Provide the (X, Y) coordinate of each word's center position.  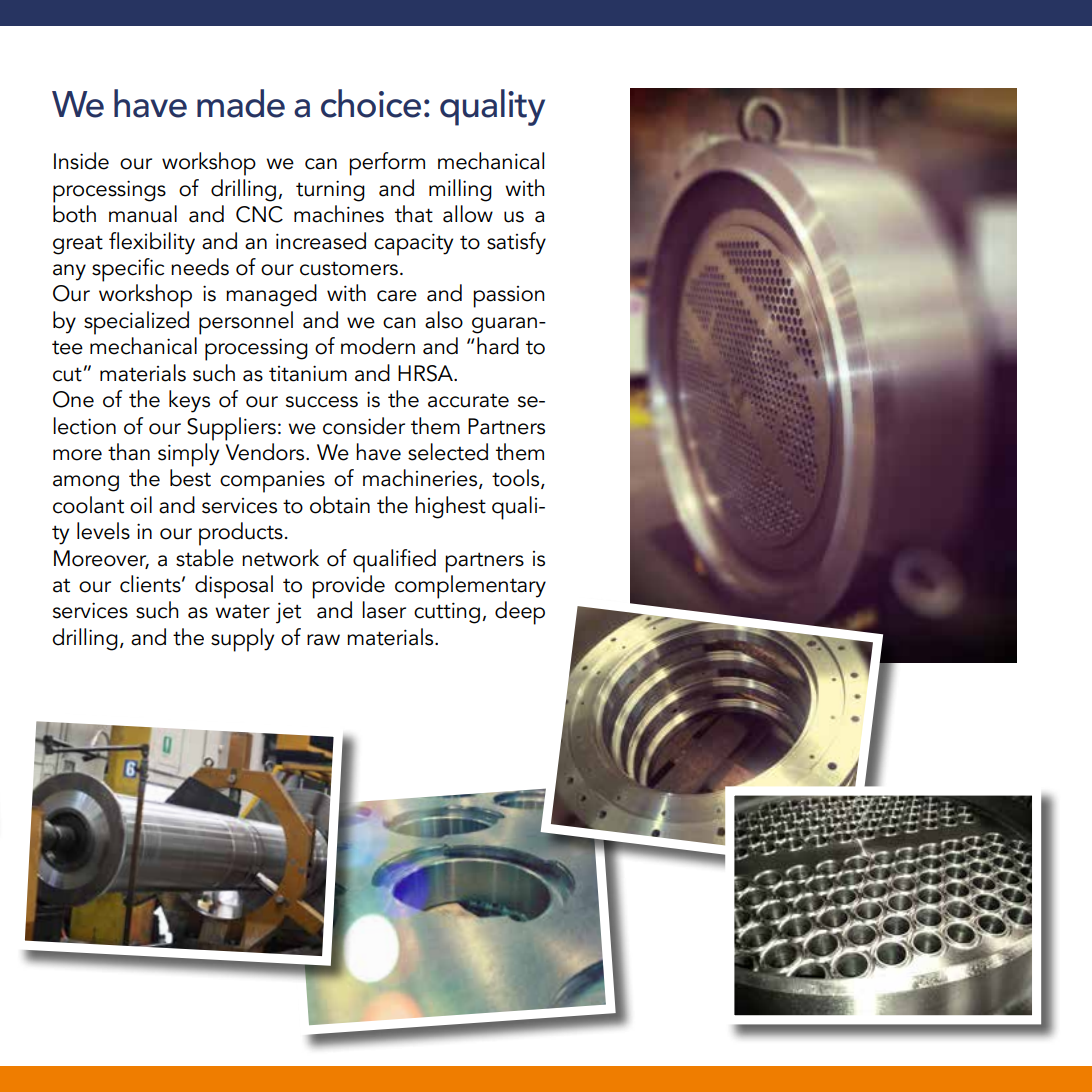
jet (288, 613)
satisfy (516, 243)
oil (141, 505)
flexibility (152, 243)
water (242, 612)
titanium (308, 373)
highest (450, 507)
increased (321, 241)
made (241, 103)
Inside (81, 161)
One (73, 399)
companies (272, 482)
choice (371, 103)
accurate (468, 400)
